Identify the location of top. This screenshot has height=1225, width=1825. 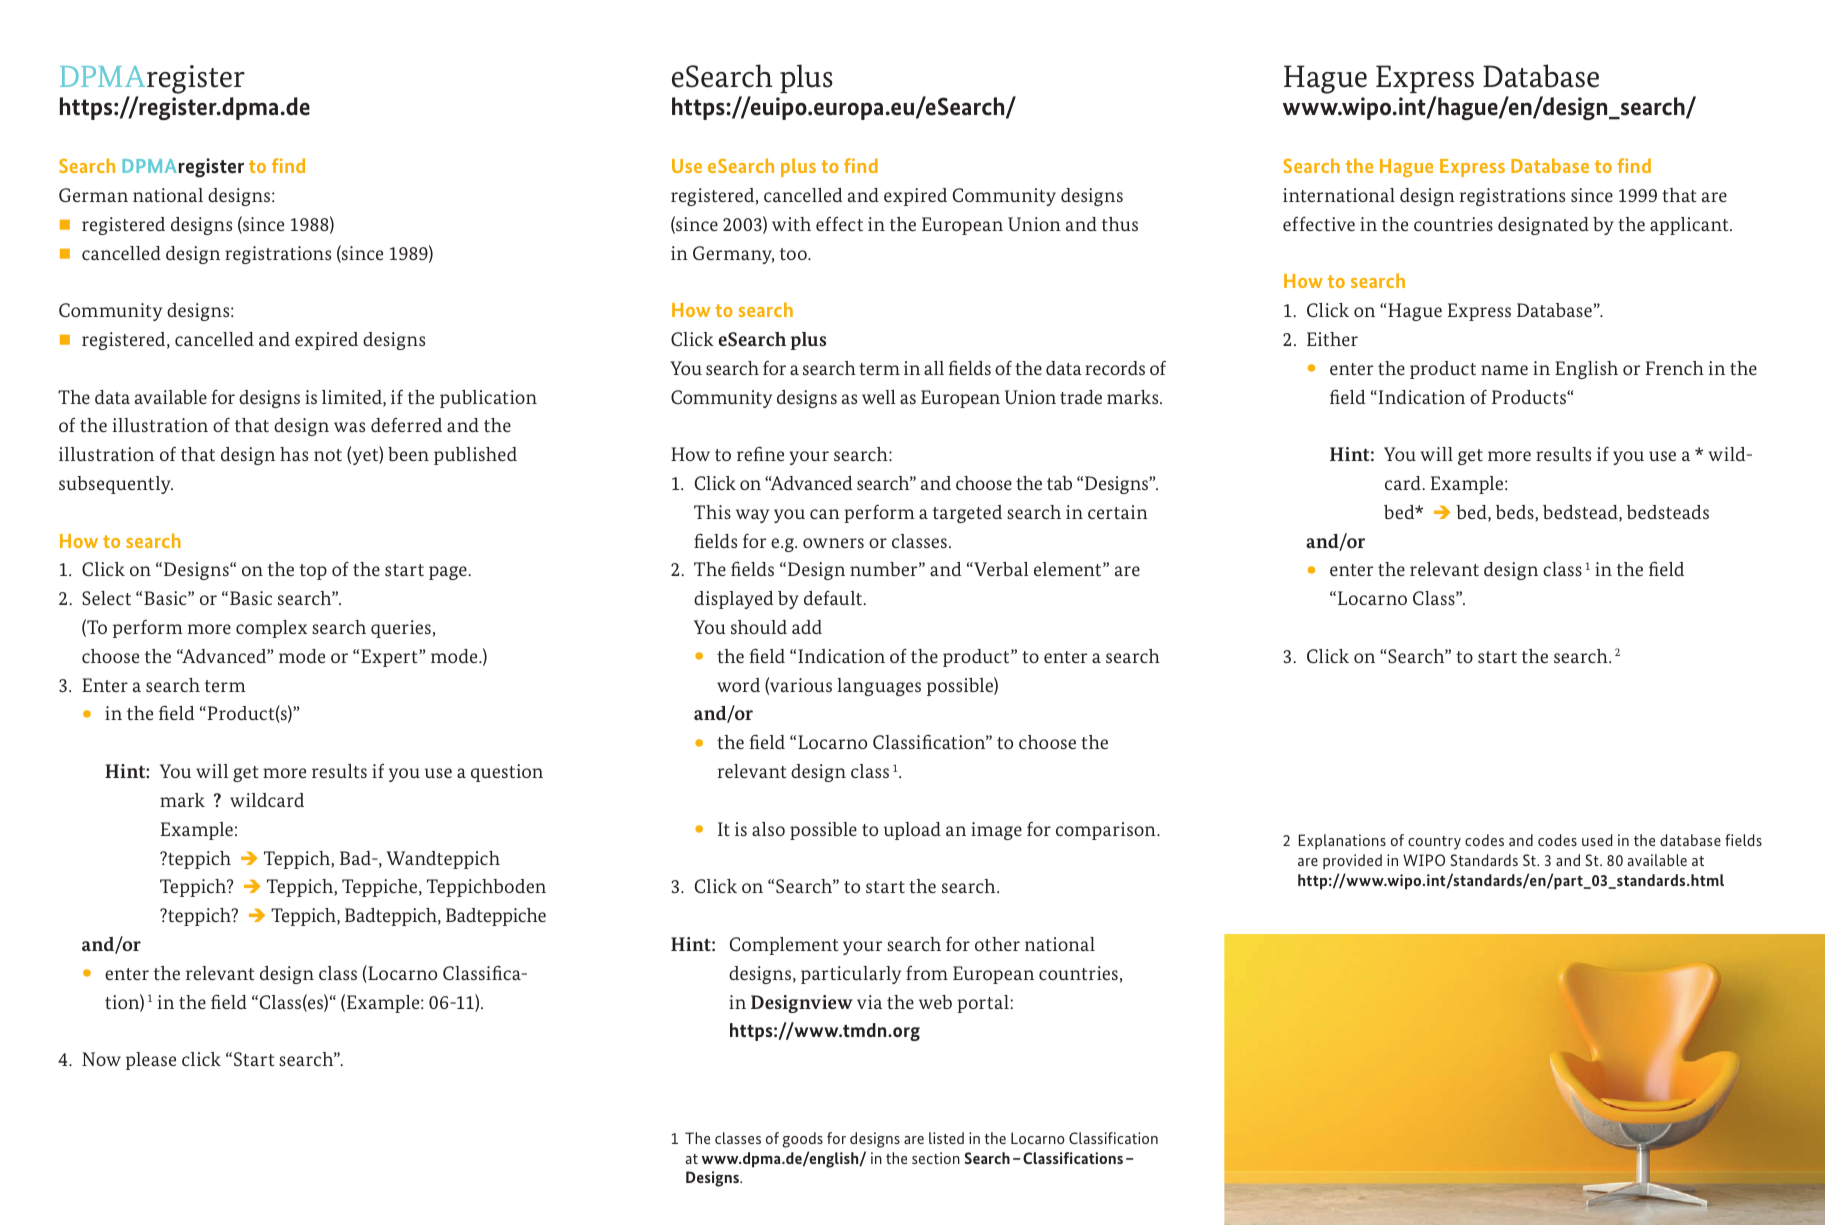
(313, 572).
